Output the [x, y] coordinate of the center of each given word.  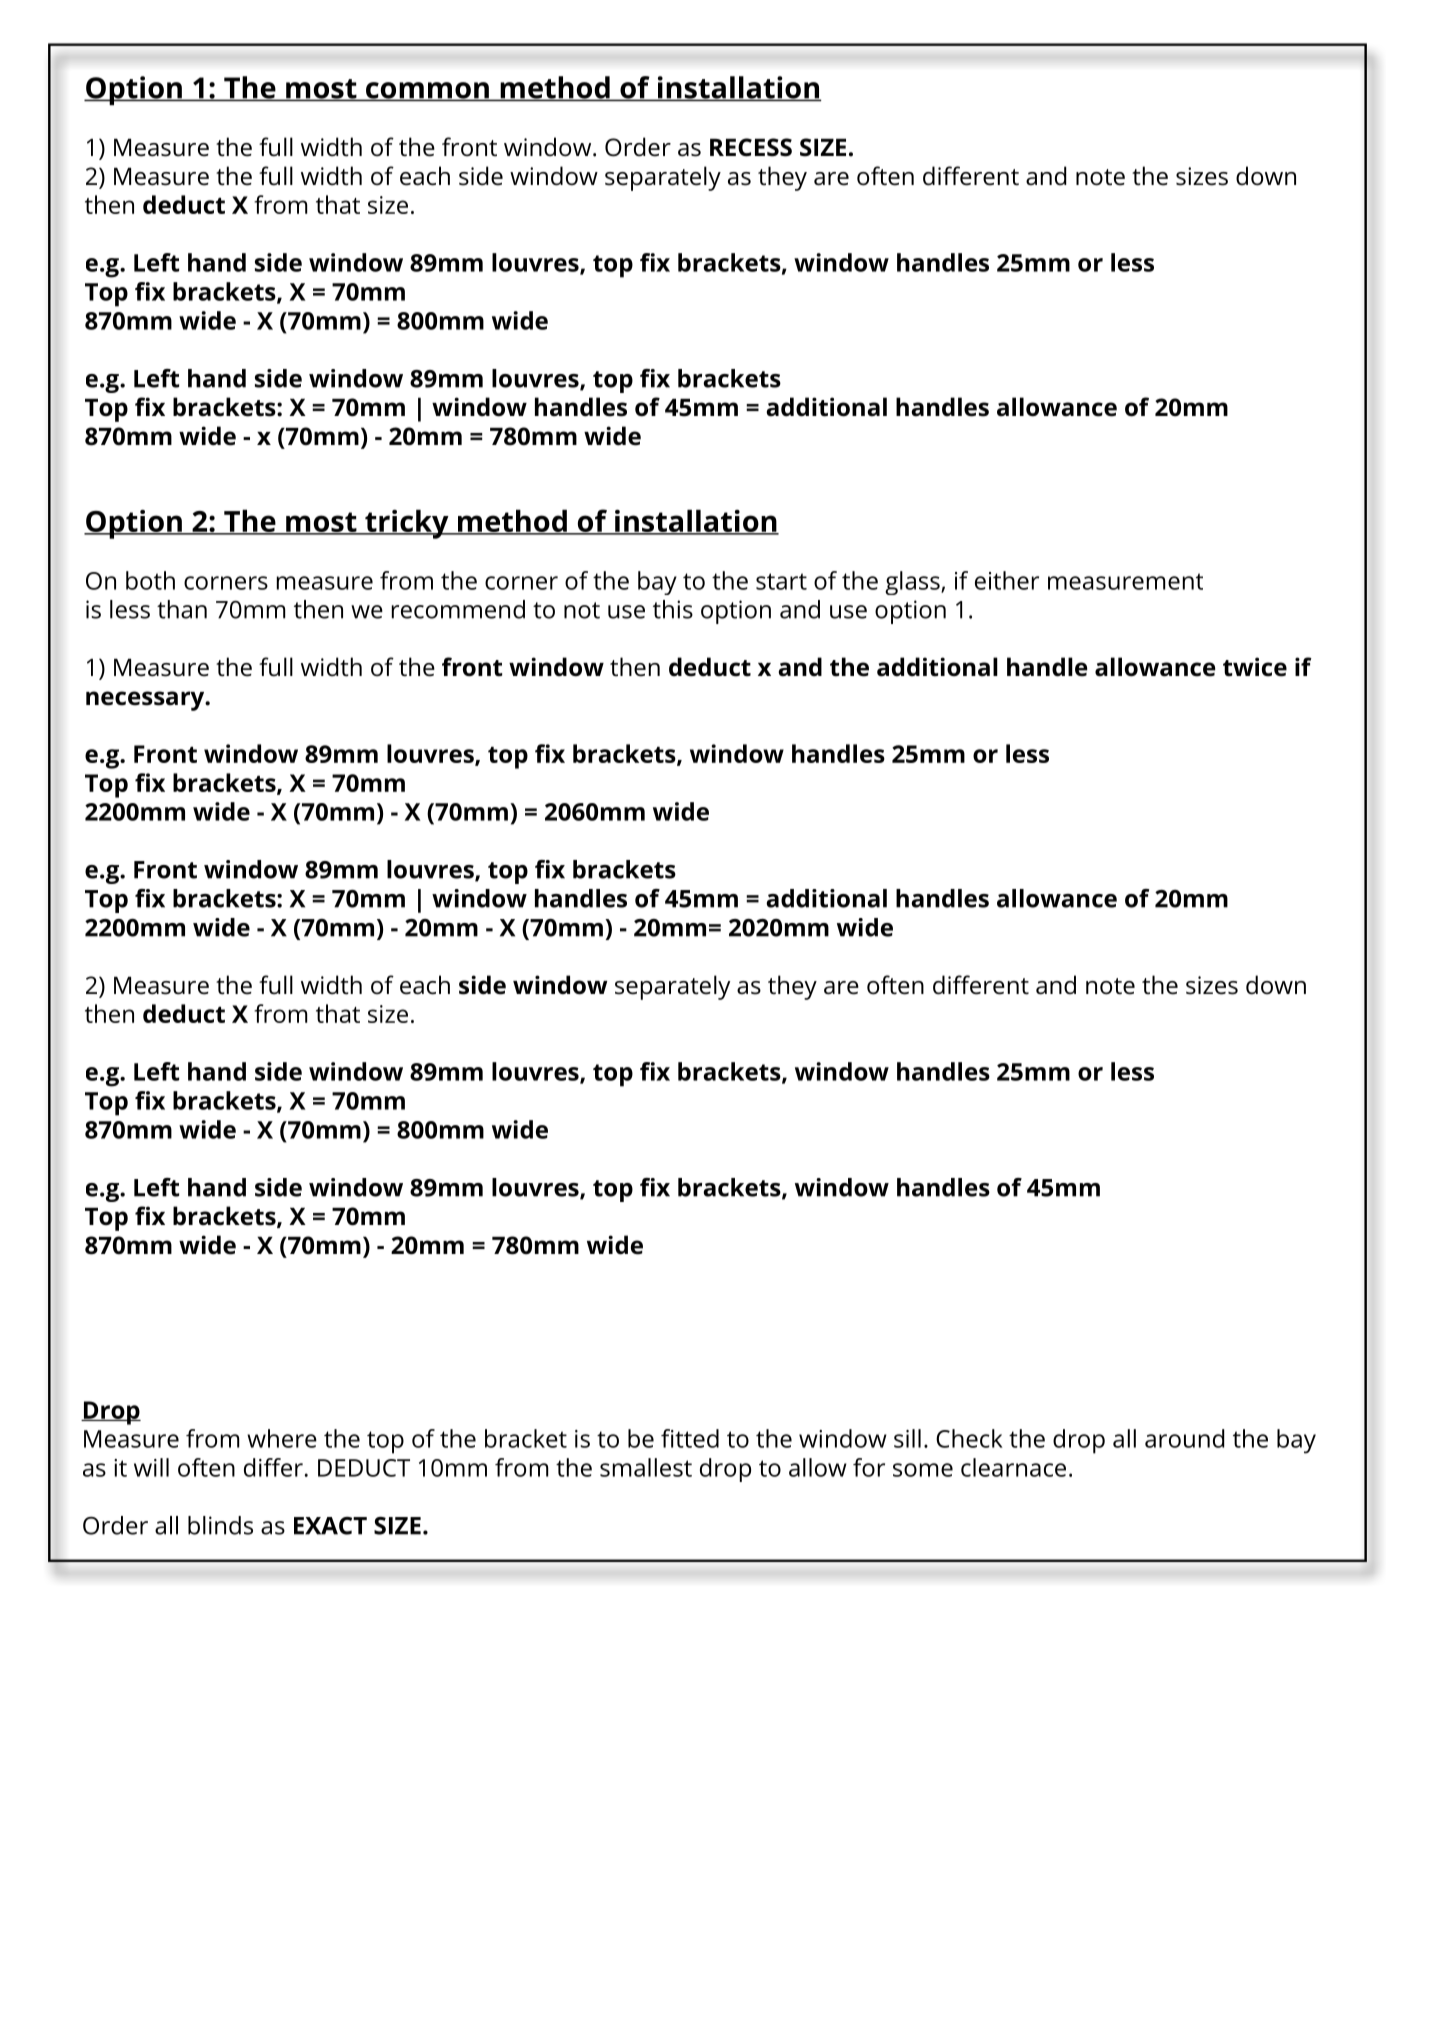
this [673, 609]
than [182, 609]
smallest [646, 1467]
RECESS [751, 147]
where [282, 1438]
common [427, 91]
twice [1255, 667]
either [1007, 580]
